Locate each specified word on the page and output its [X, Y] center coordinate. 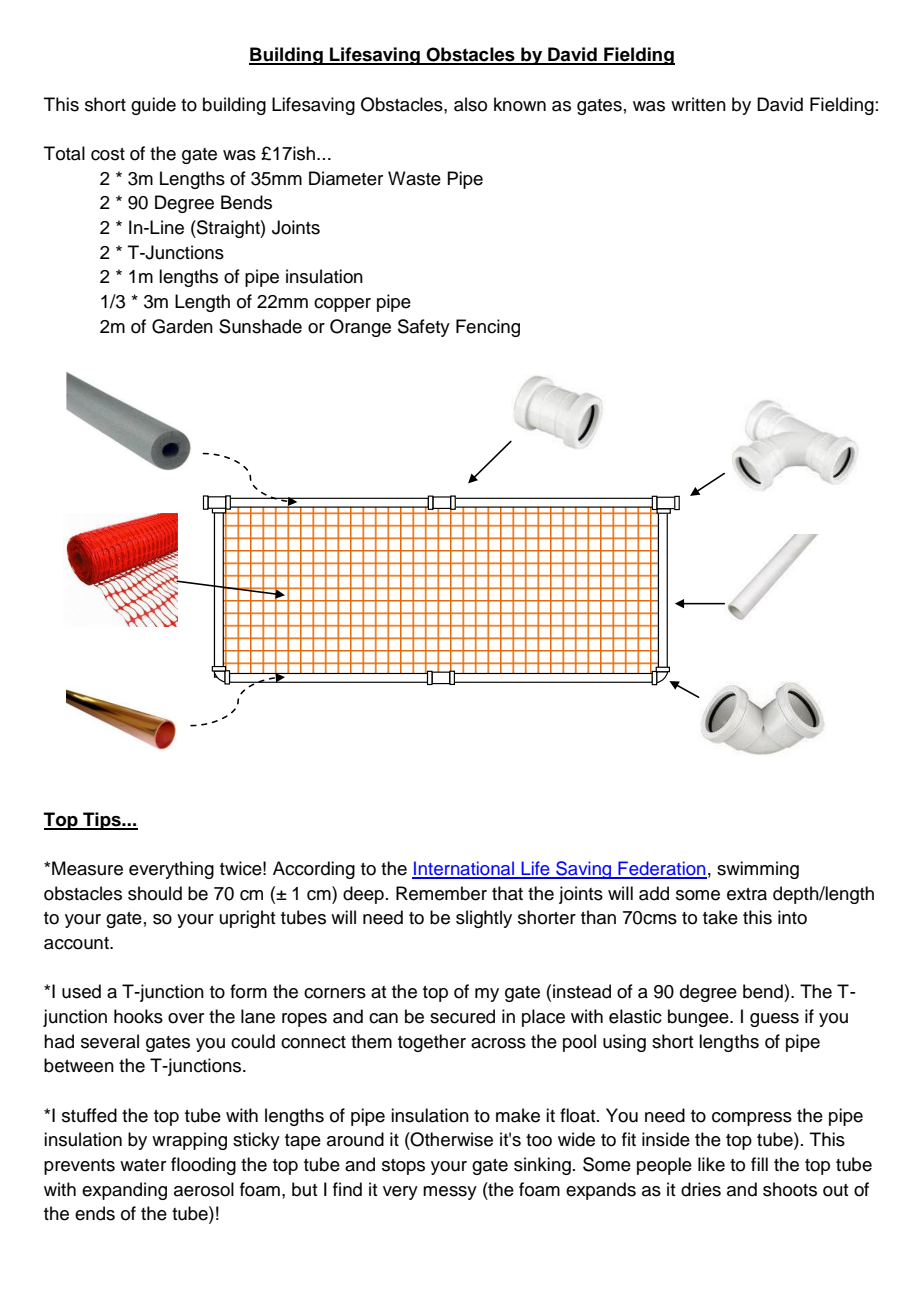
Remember [441, 893]
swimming [758, 870]
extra [747, 894]
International [464, 869]
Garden [182, 326]
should [155, 893]
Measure [87, 868]
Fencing [488, 328]
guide [153, 106]
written [698, 104]
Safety [424, 328]
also [470, 104]
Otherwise [451, 1139]
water [143, 1165]
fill [759, 1164]
